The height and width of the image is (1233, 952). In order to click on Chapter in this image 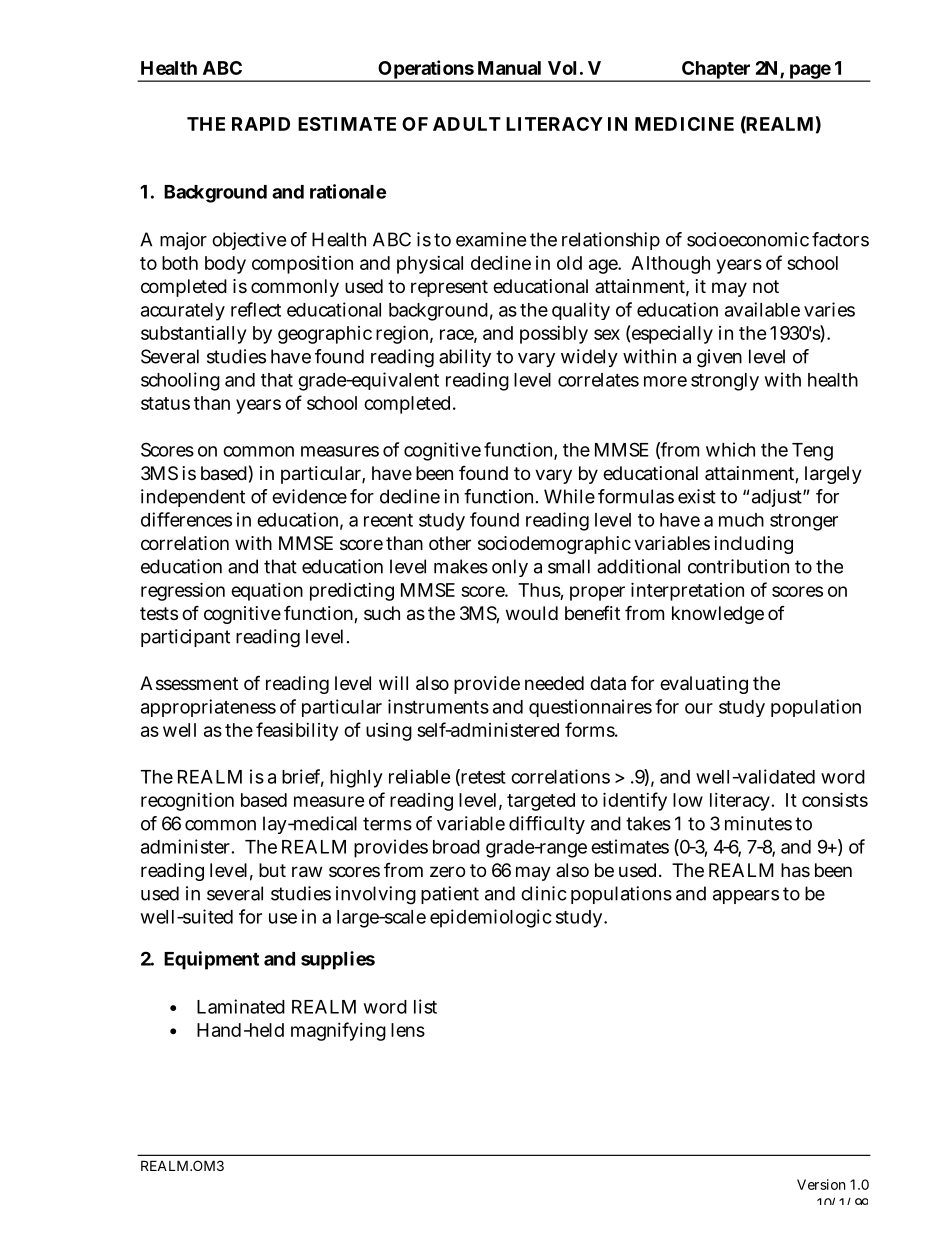, I will do `click(716, 71)`.
